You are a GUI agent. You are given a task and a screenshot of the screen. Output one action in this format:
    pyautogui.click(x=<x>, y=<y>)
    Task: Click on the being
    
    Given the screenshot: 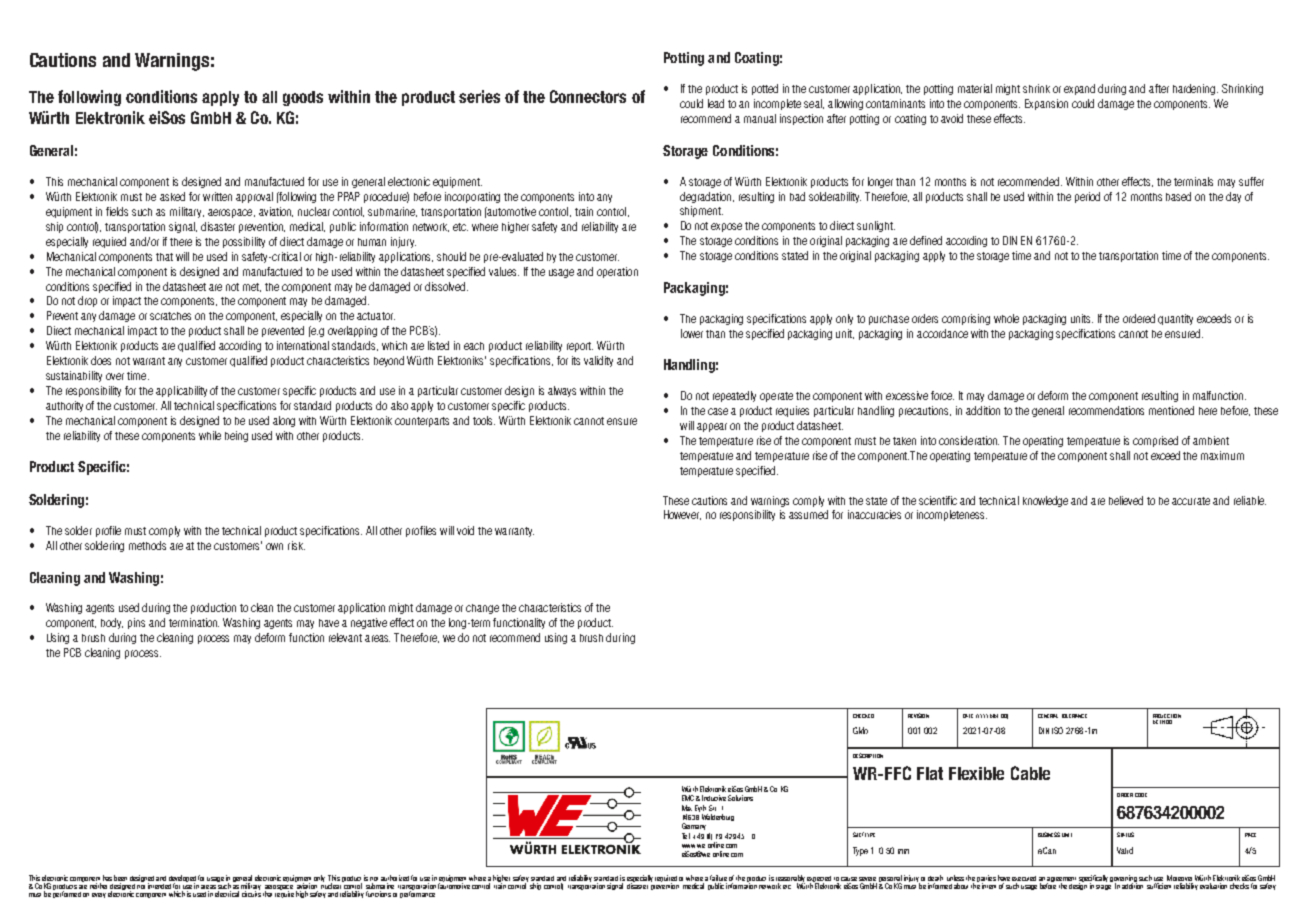 What is the action you would take?
    pyautogui.click(x=236, y=436)
